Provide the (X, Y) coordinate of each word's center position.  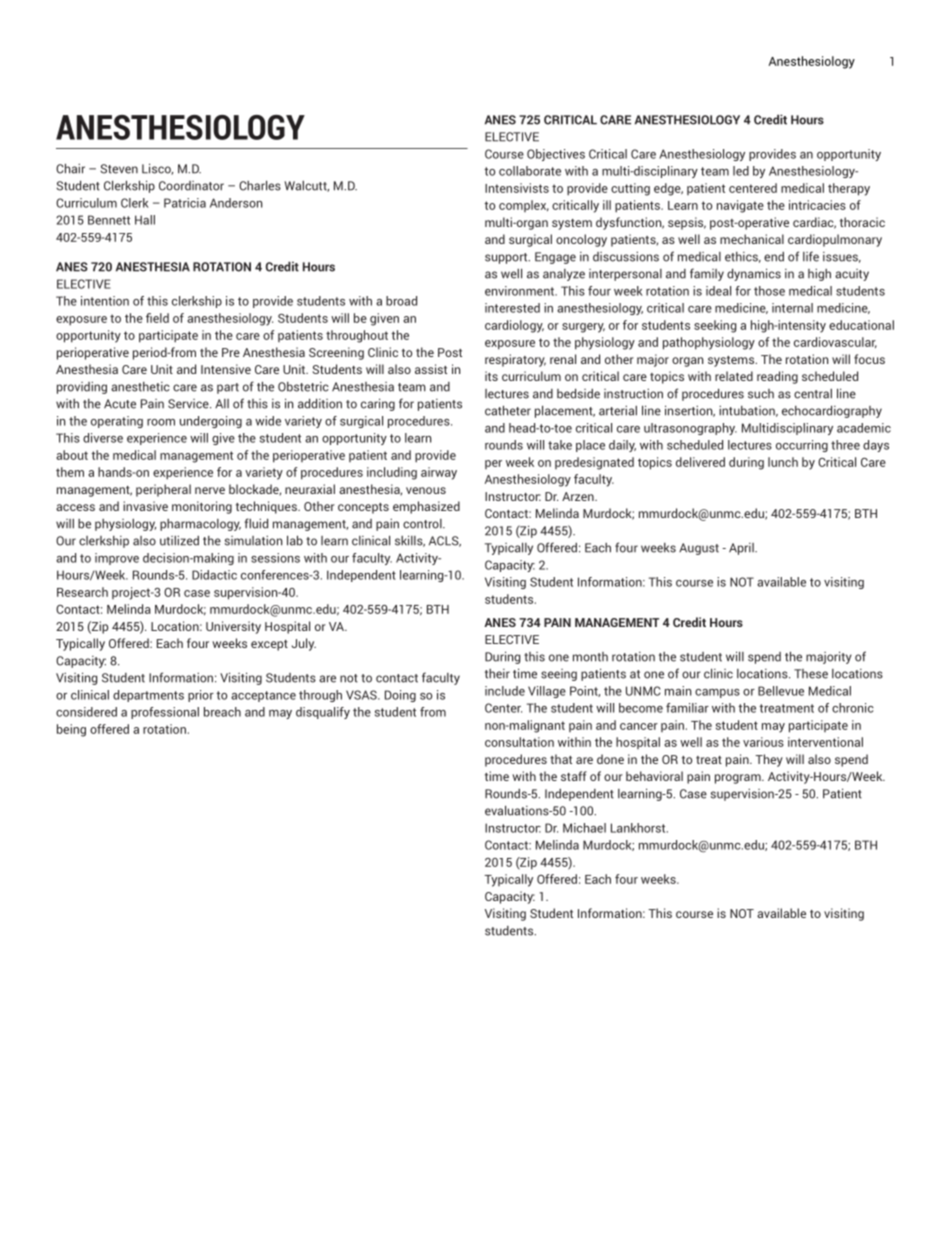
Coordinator (191, 186)
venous (426, 490)
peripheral (163, 490)
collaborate (530, 171)
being (71, 730)
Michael (584, 828)
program (739, 779)
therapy (849, 189)
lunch (783, 462)
